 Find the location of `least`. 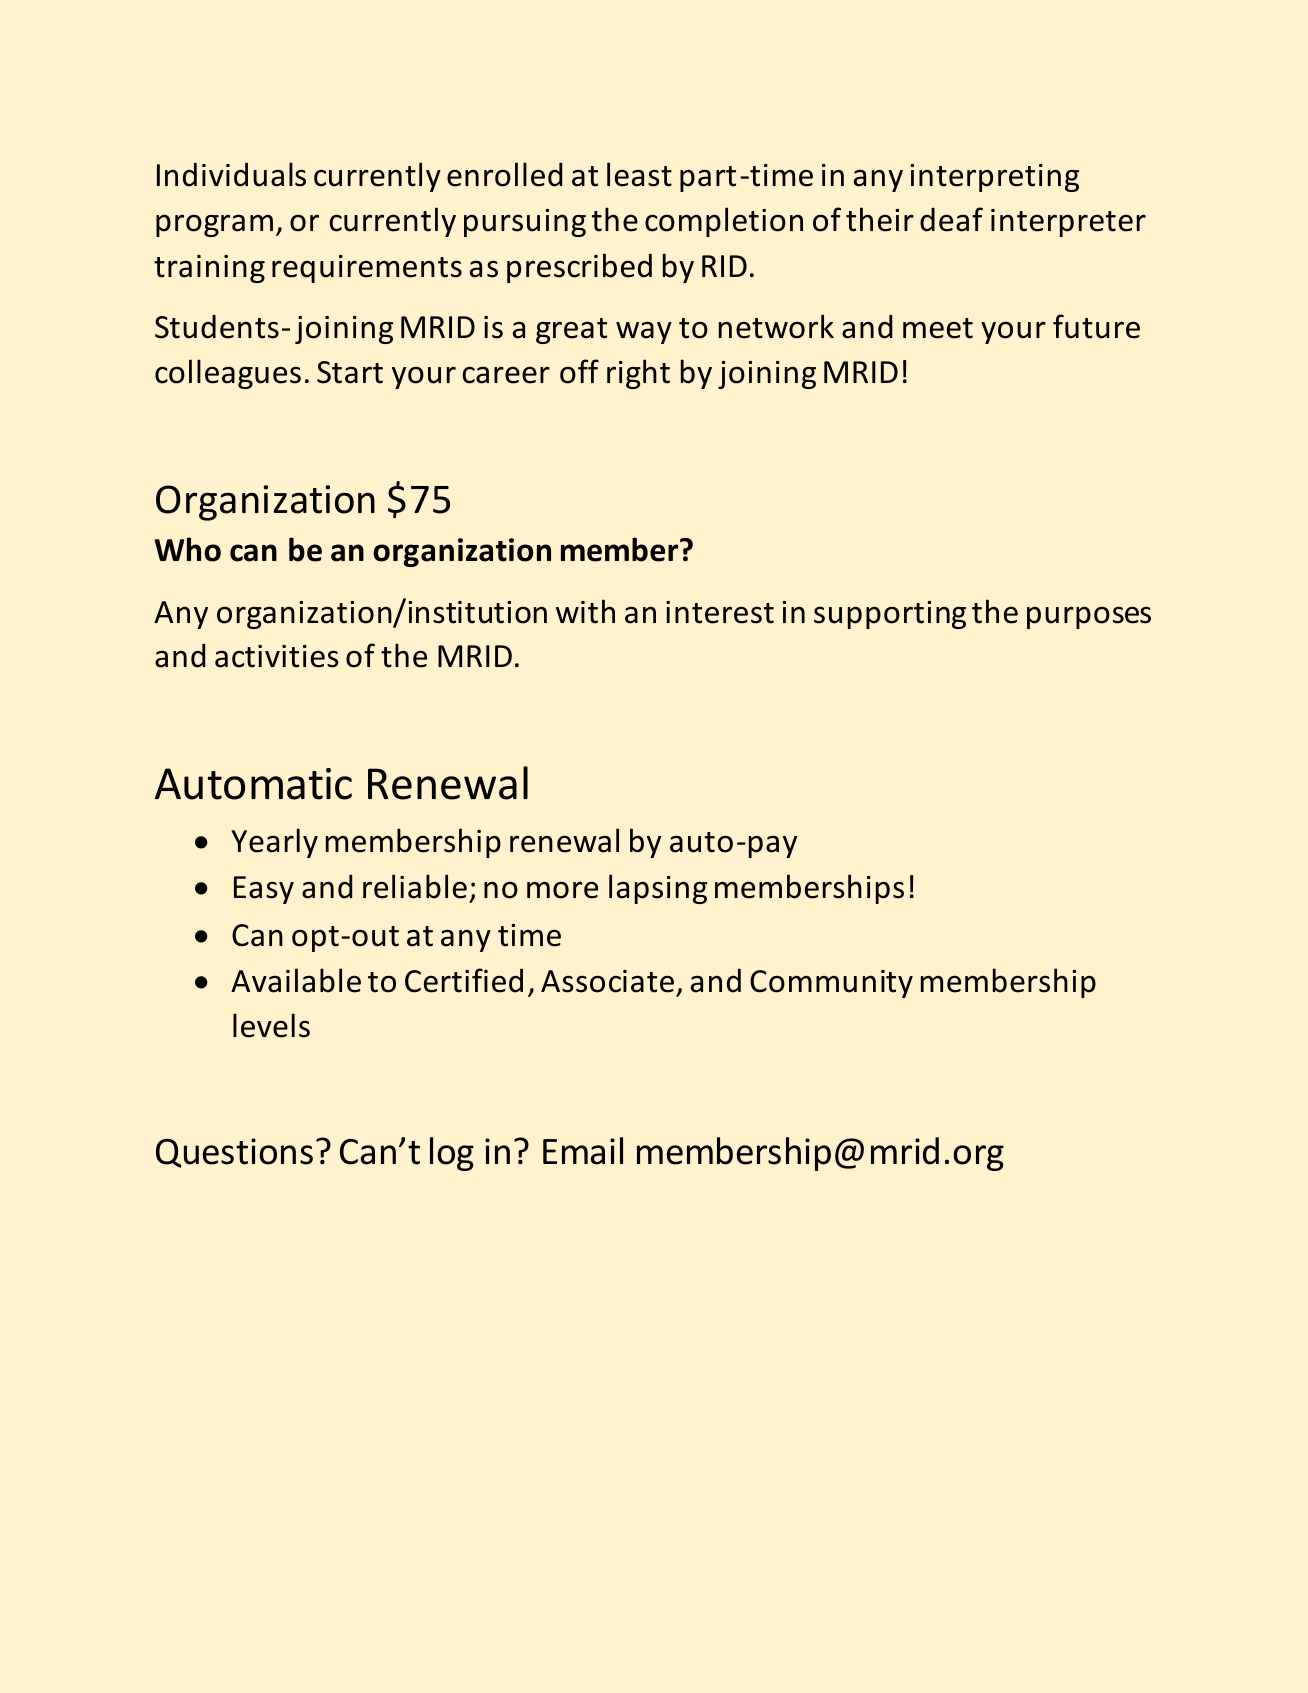

least is located at coordinates (639, 174).
